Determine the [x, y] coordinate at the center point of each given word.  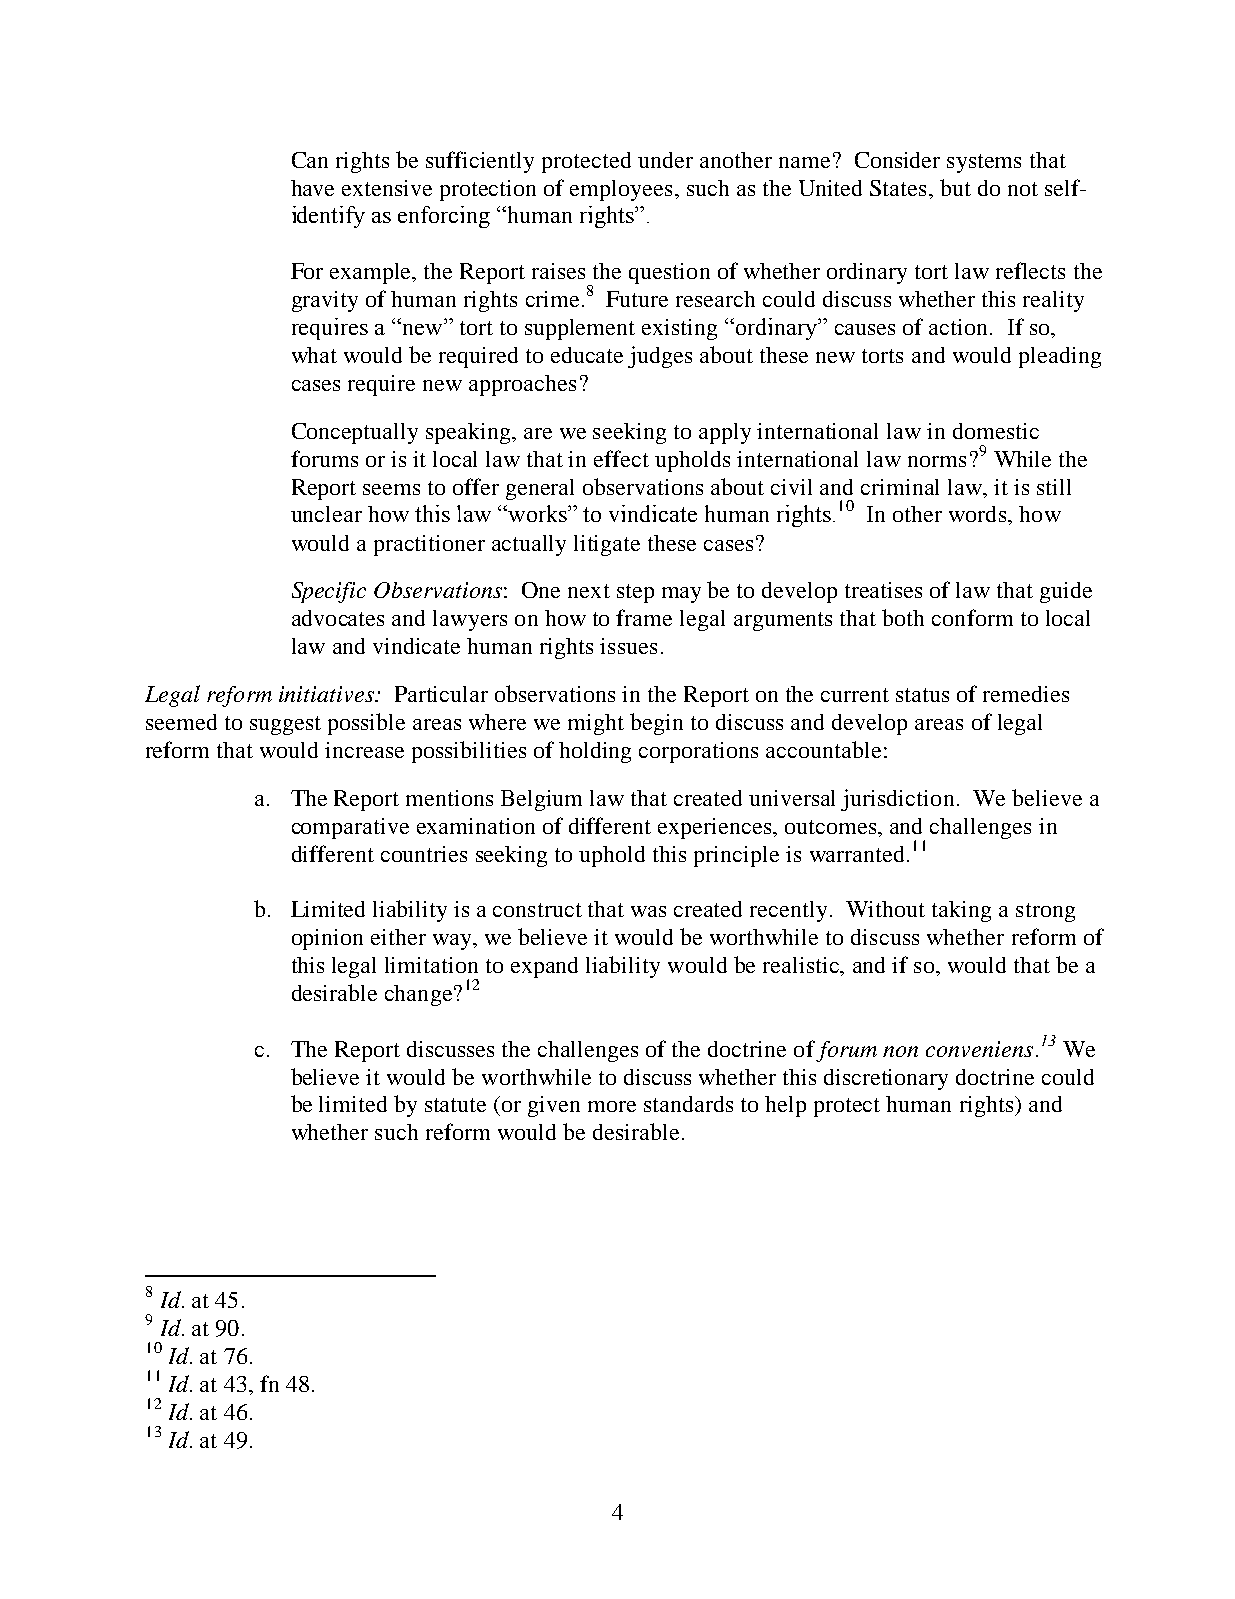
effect [621, 458]
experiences [714, 828]
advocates [338, 618]
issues [628, 646]
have [312, 188]
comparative [350, 828]
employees [621, 190]
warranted [857, 854]
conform [972, 617]
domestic [996, 431]
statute [455, 1105]
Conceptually [355, 433]
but [955, 187]
